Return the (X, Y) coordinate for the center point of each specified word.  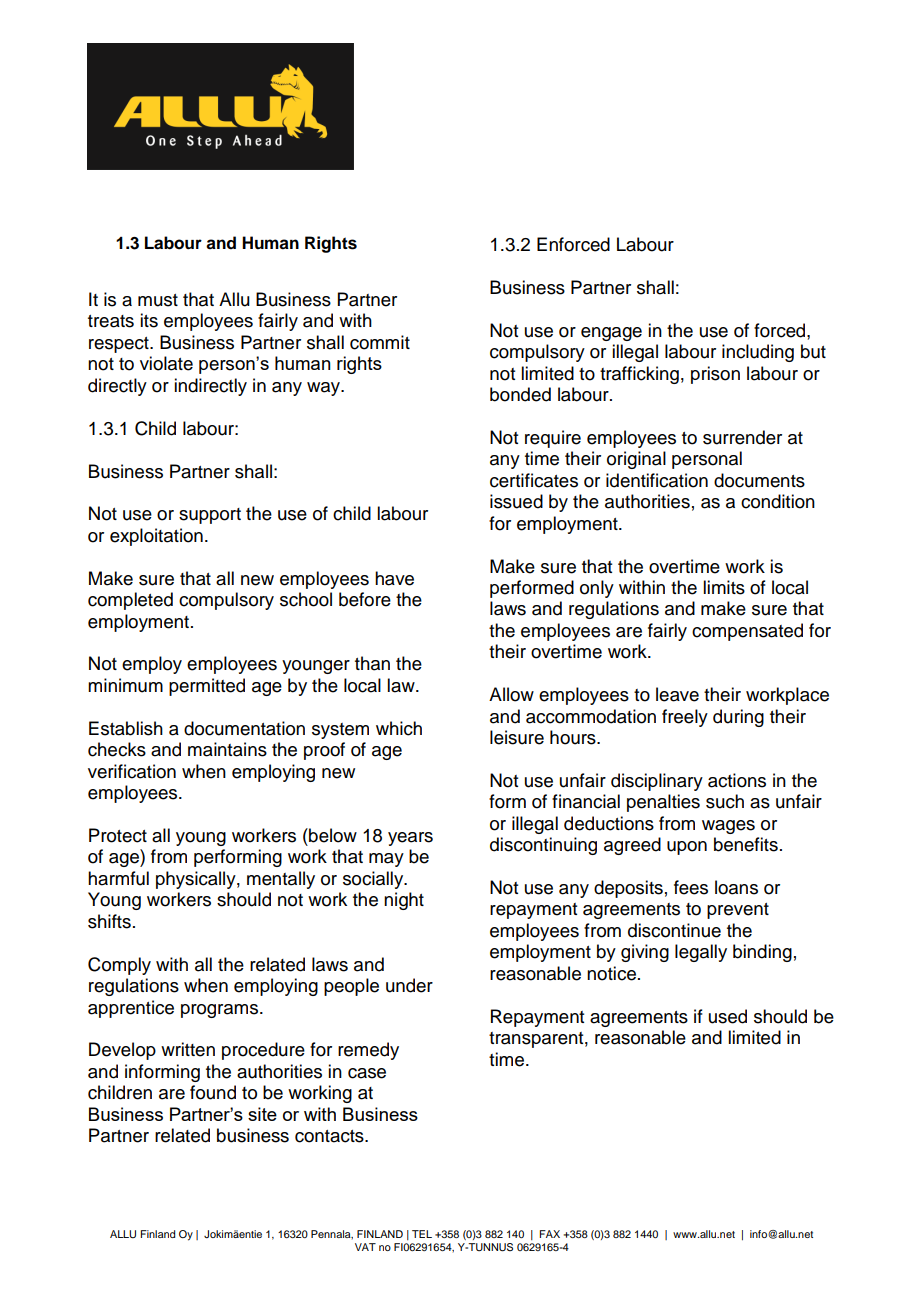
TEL (422, 1234)
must (158, 300)
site (262, 1114)
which (399, 728)
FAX (549, 1234)
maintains (227, 749)
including (758, 353)
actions (737, 780)
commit (380, 342)
